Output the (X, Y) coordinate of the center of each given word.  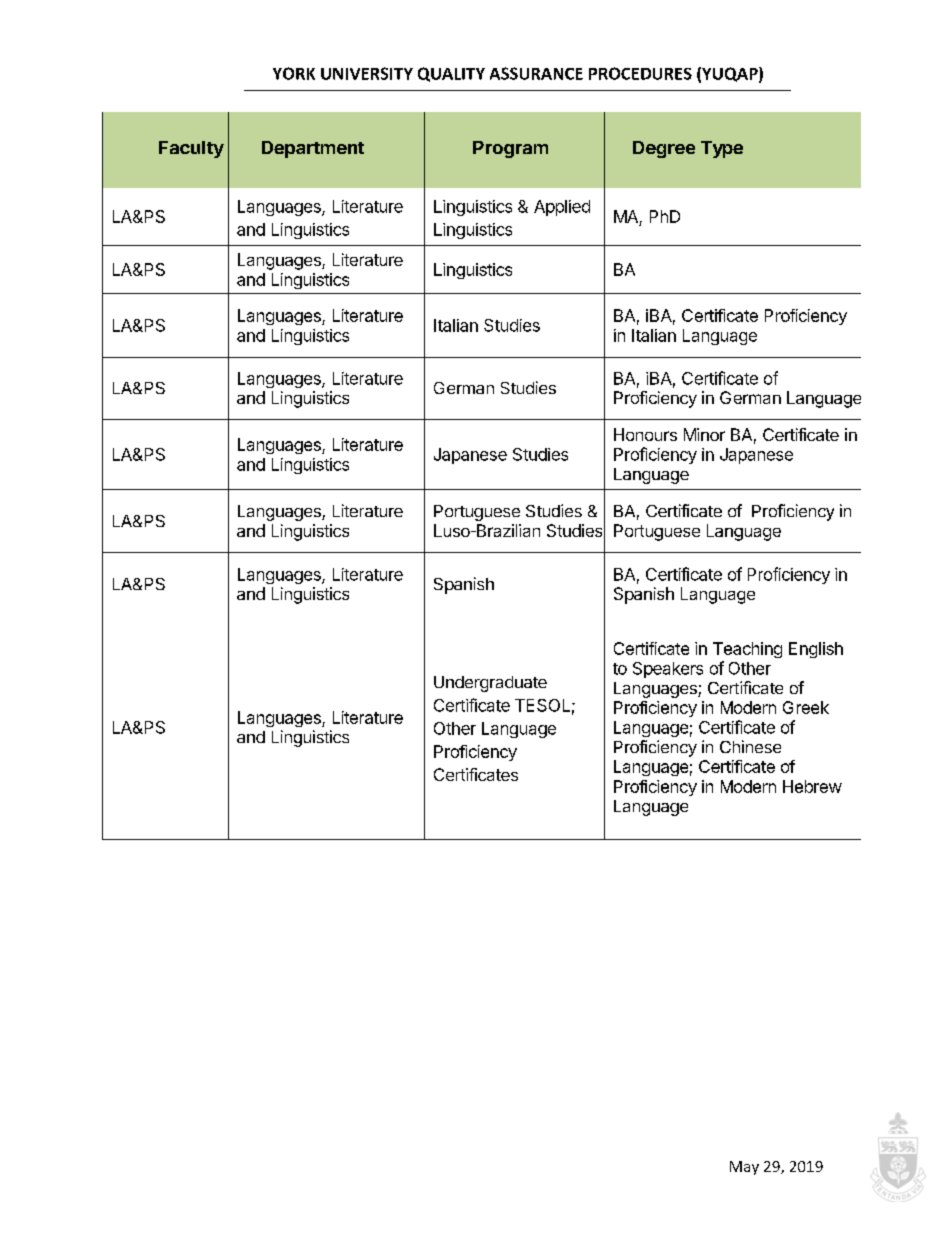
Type (722, 149)
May (744, 1168)
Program (510, 149)
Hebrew (812, 786)
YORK (294, 73)
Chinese (750, 746)
